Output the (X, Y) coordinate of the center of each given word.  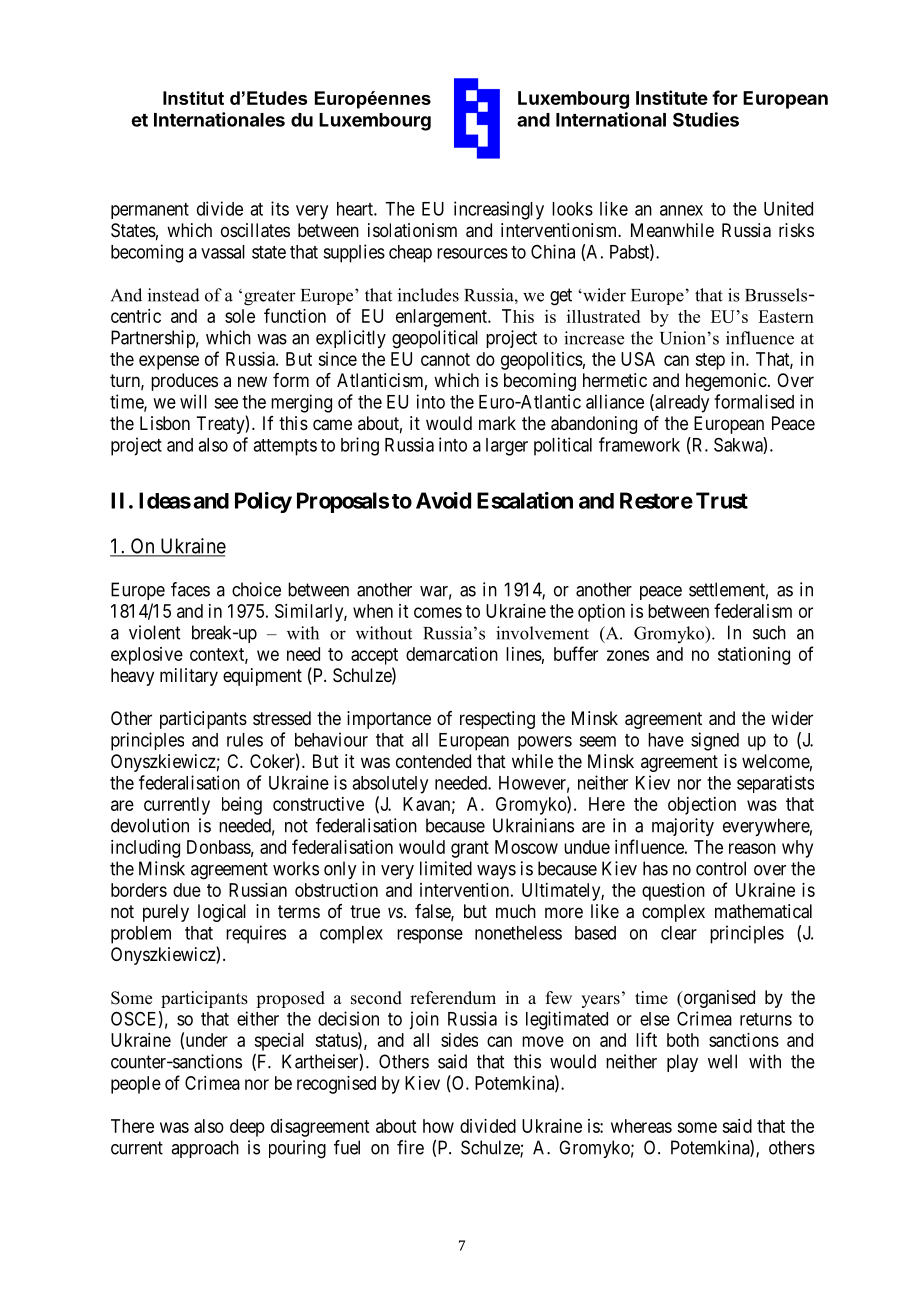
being (242, 806)
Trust (722, 500)
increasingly (499, 210)
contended (433, 761)
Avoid (443, 500)
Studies (706, 119)
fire (410, 1147)
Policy (263, 502)
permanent (150, 211)
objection (702, 806)
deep (247, 1128)
